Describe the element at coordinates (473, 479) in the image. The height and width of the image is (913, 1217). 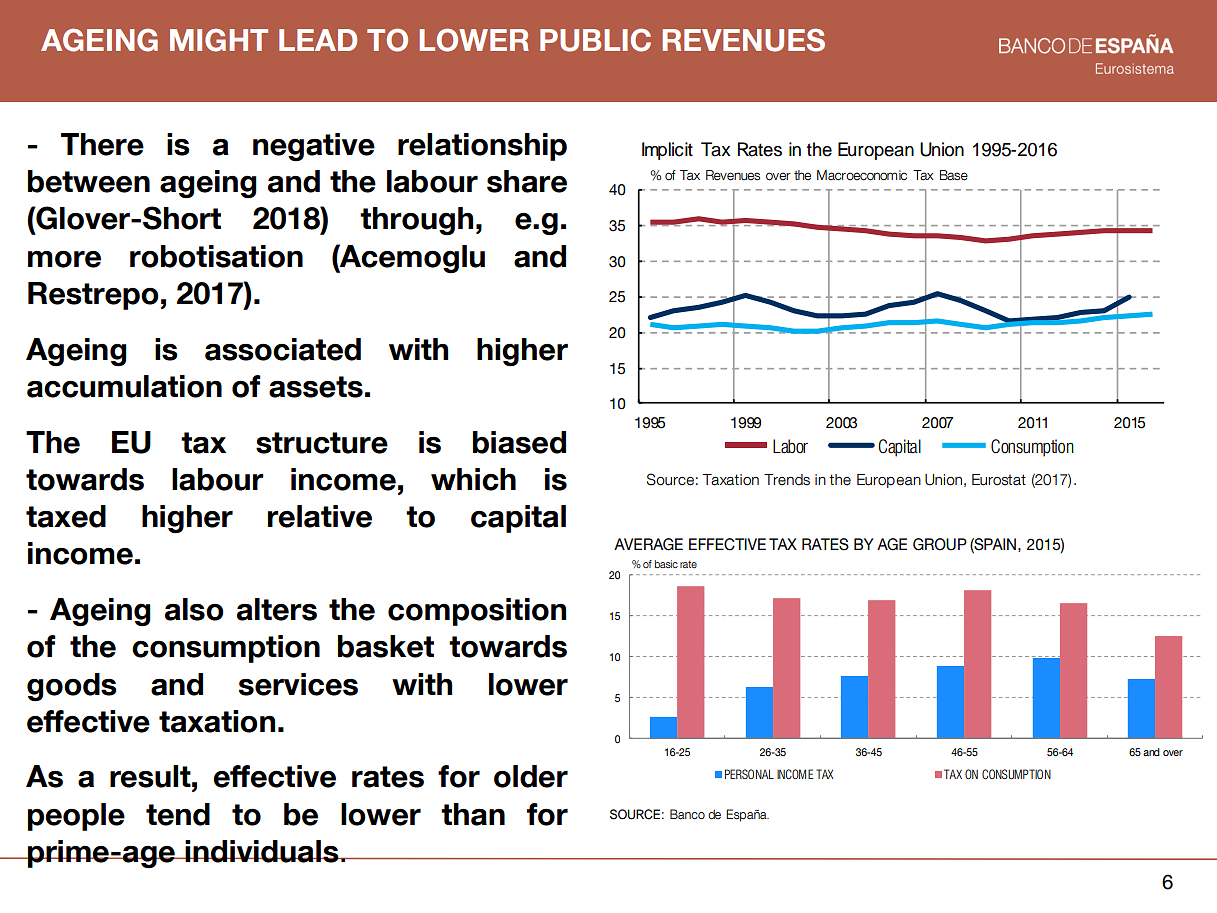
I see `which` at that location.
